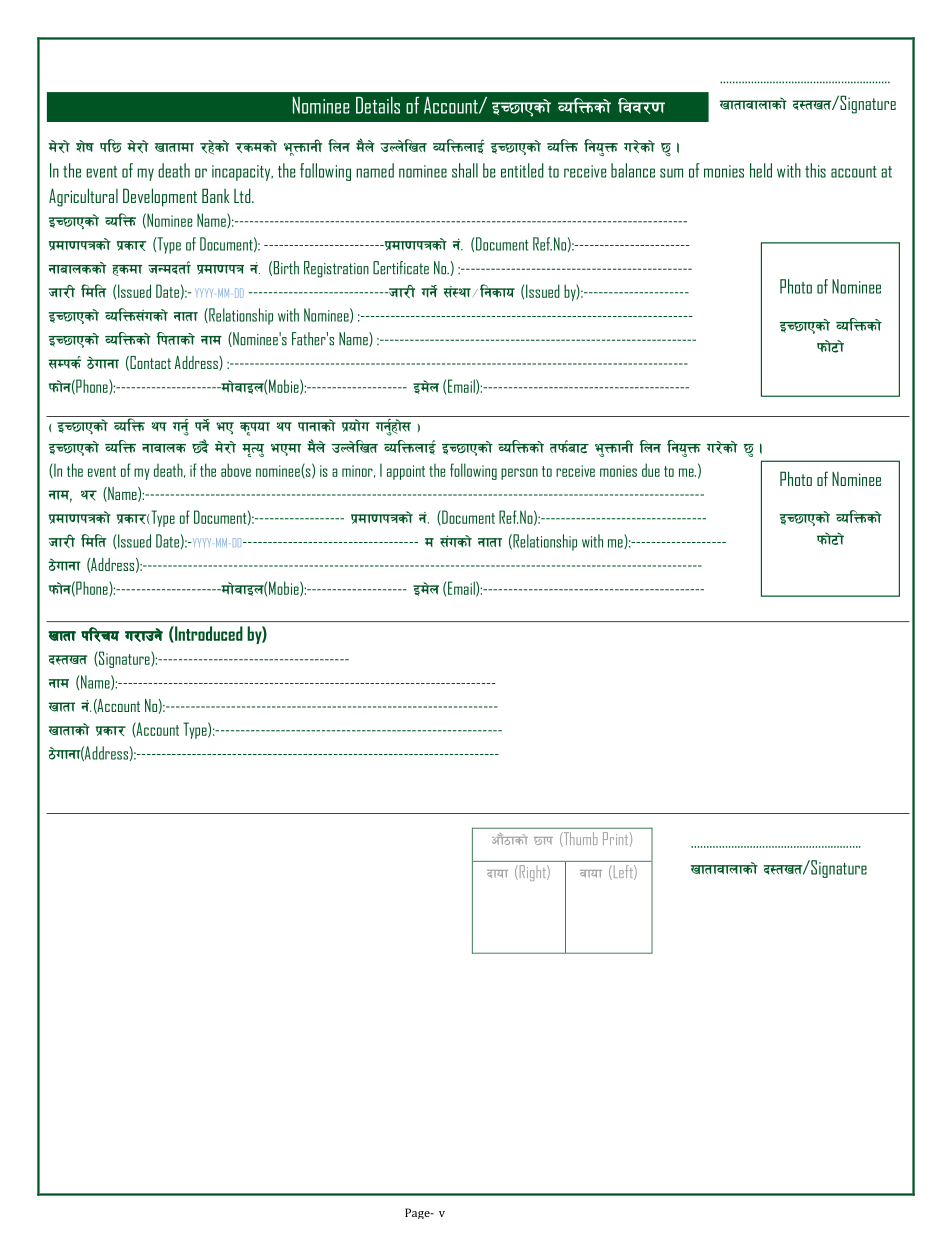  What do you see at coordinates (465, 170) in the page?
I see `shall` at bounding box center [465, 170].
